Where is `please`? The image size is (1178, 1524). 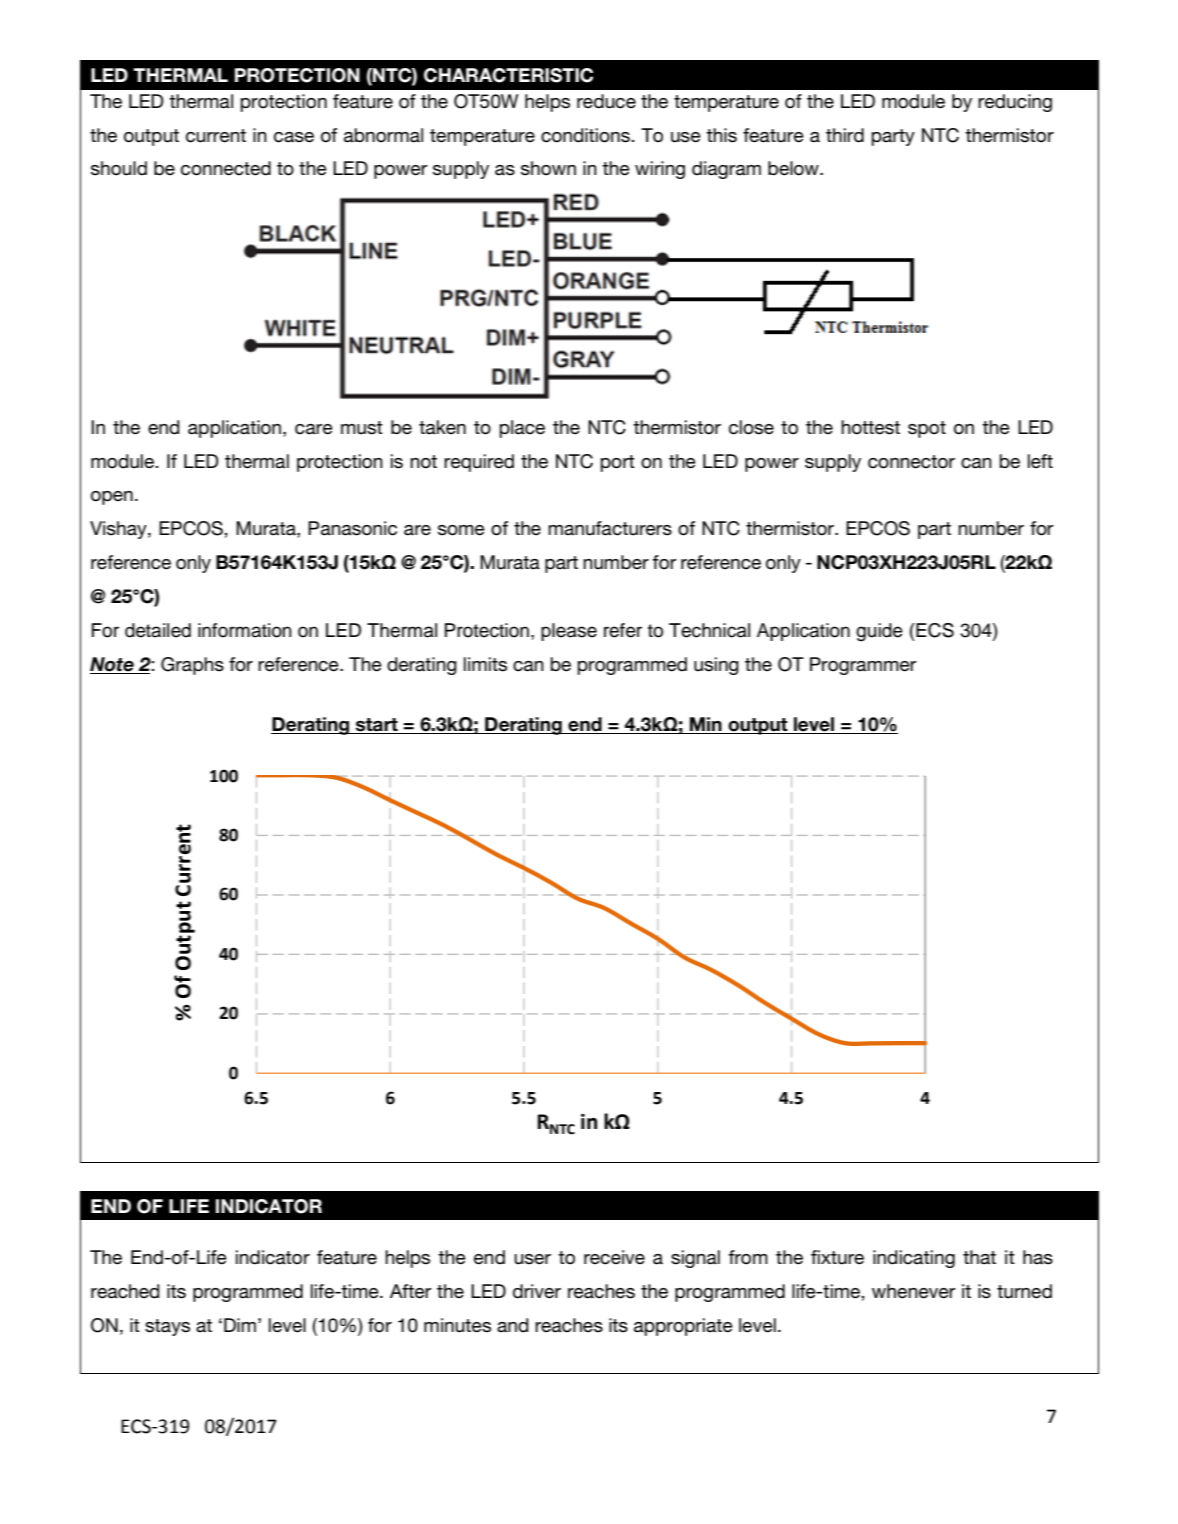 please is located at coordinates (569, 632).
